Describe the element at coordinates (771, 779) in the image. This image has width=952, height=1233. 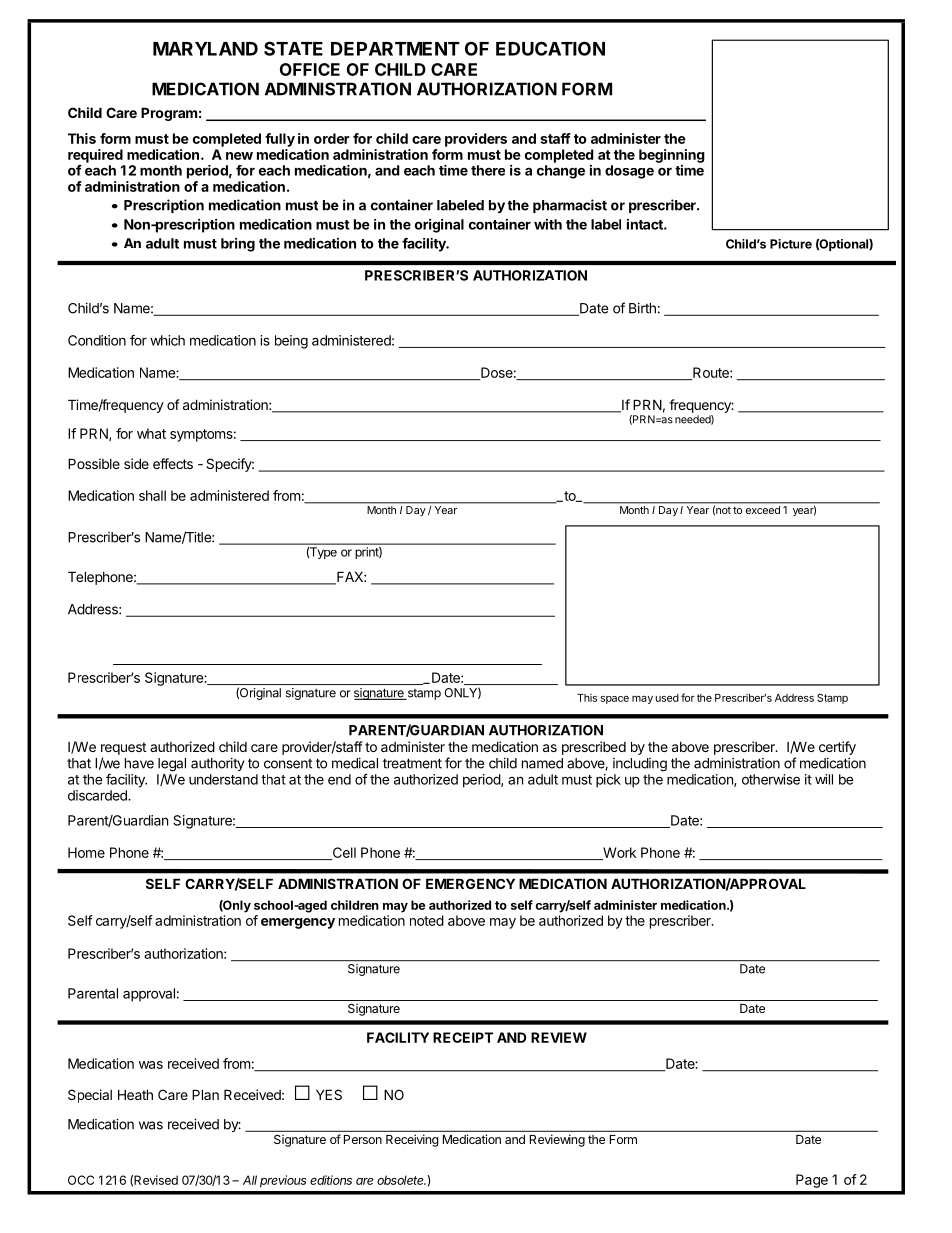
I see `otherwise` at that location.
